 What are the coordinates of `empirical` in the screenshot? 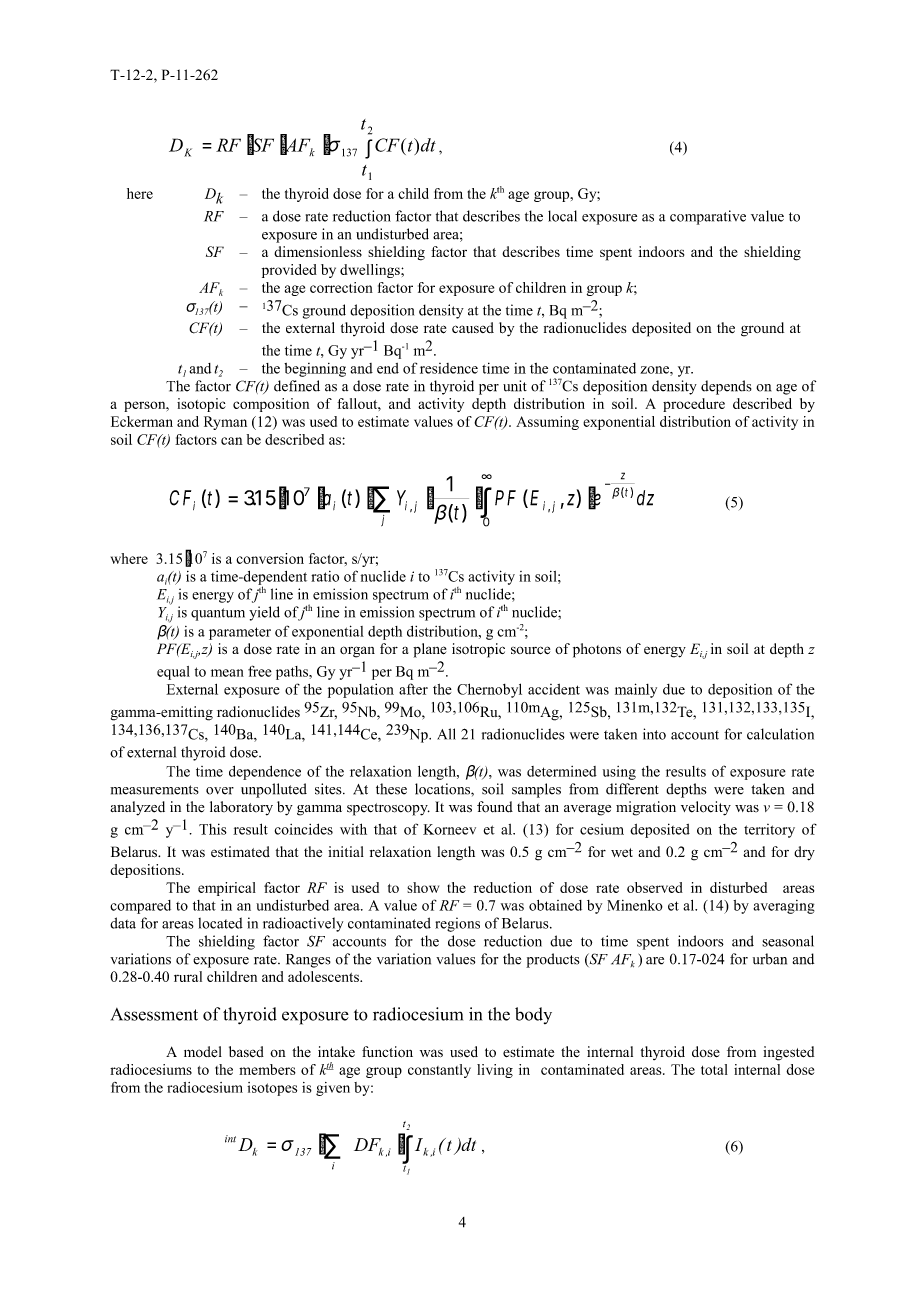 It's located at (227, 889).
